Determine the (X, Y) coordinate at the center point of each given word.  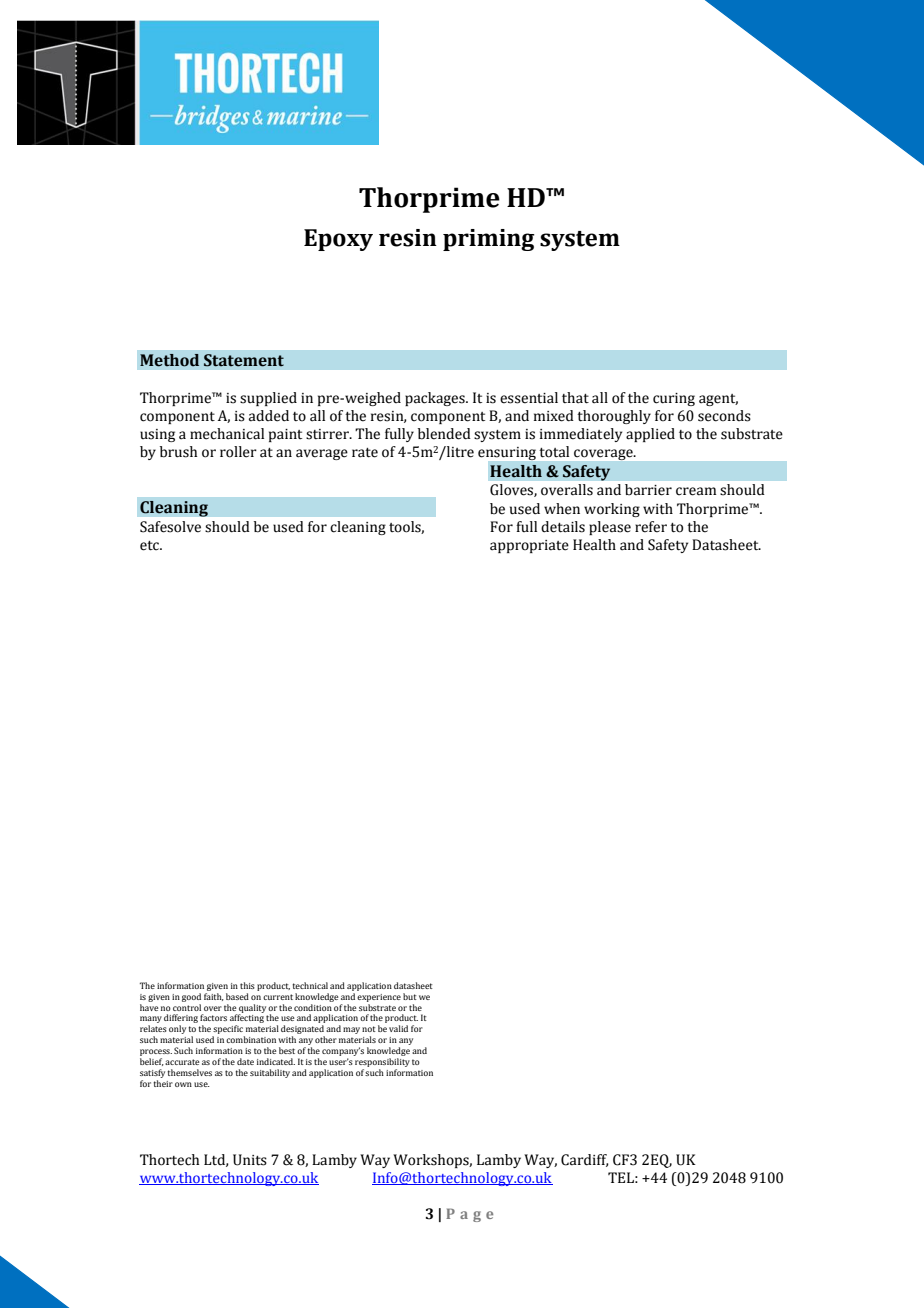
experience (379, 998)
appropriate (529, 546)
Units (250, 1160)
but (410, 996)
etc (150, 546)
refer (651, 527)
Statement (244, 360)
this (247, 985)
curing (674, 399)
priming (489, 240)
